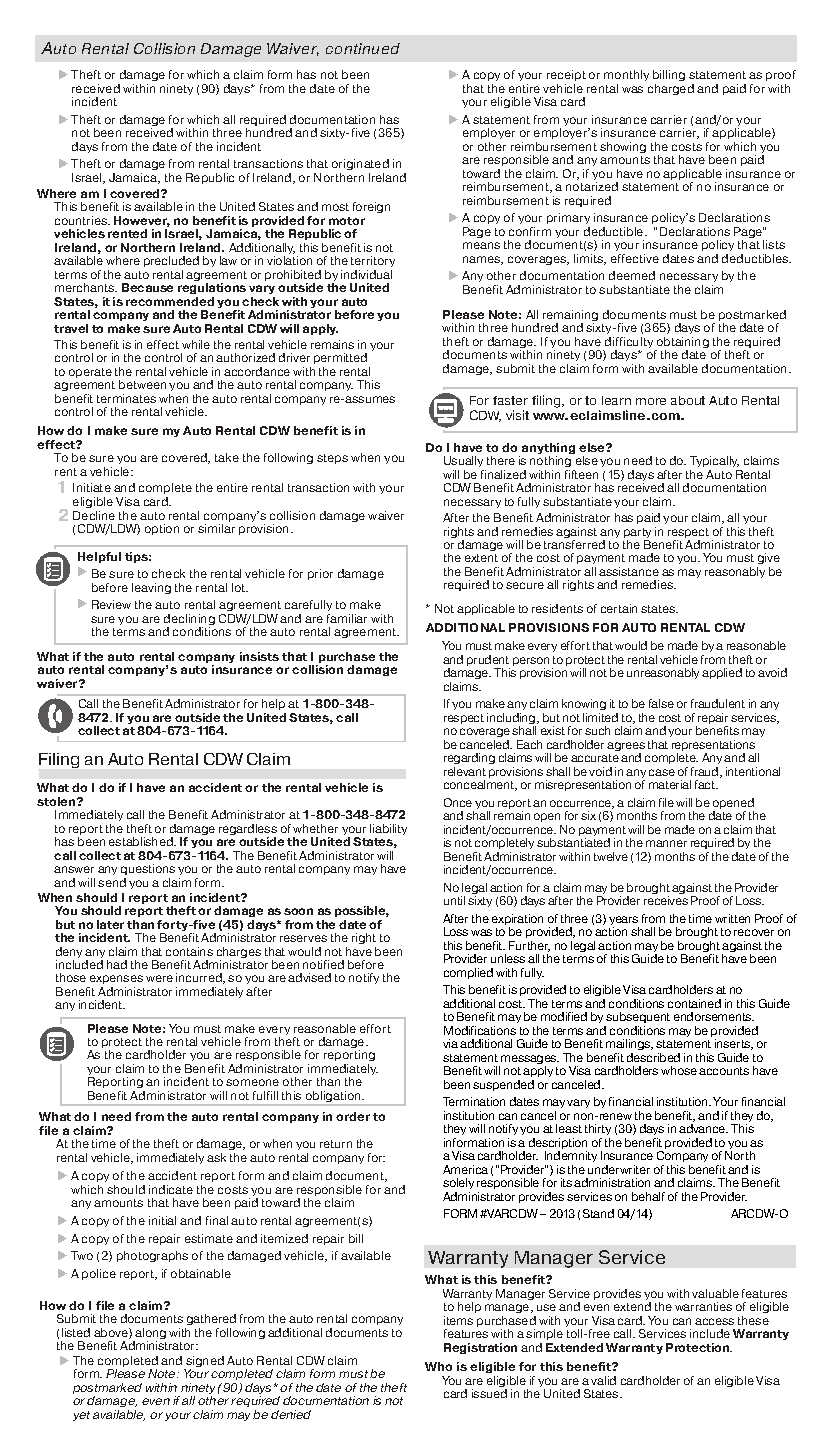 The height and width of the screenshot is (1456, 832). I want to click on option, so click(162, 529).
